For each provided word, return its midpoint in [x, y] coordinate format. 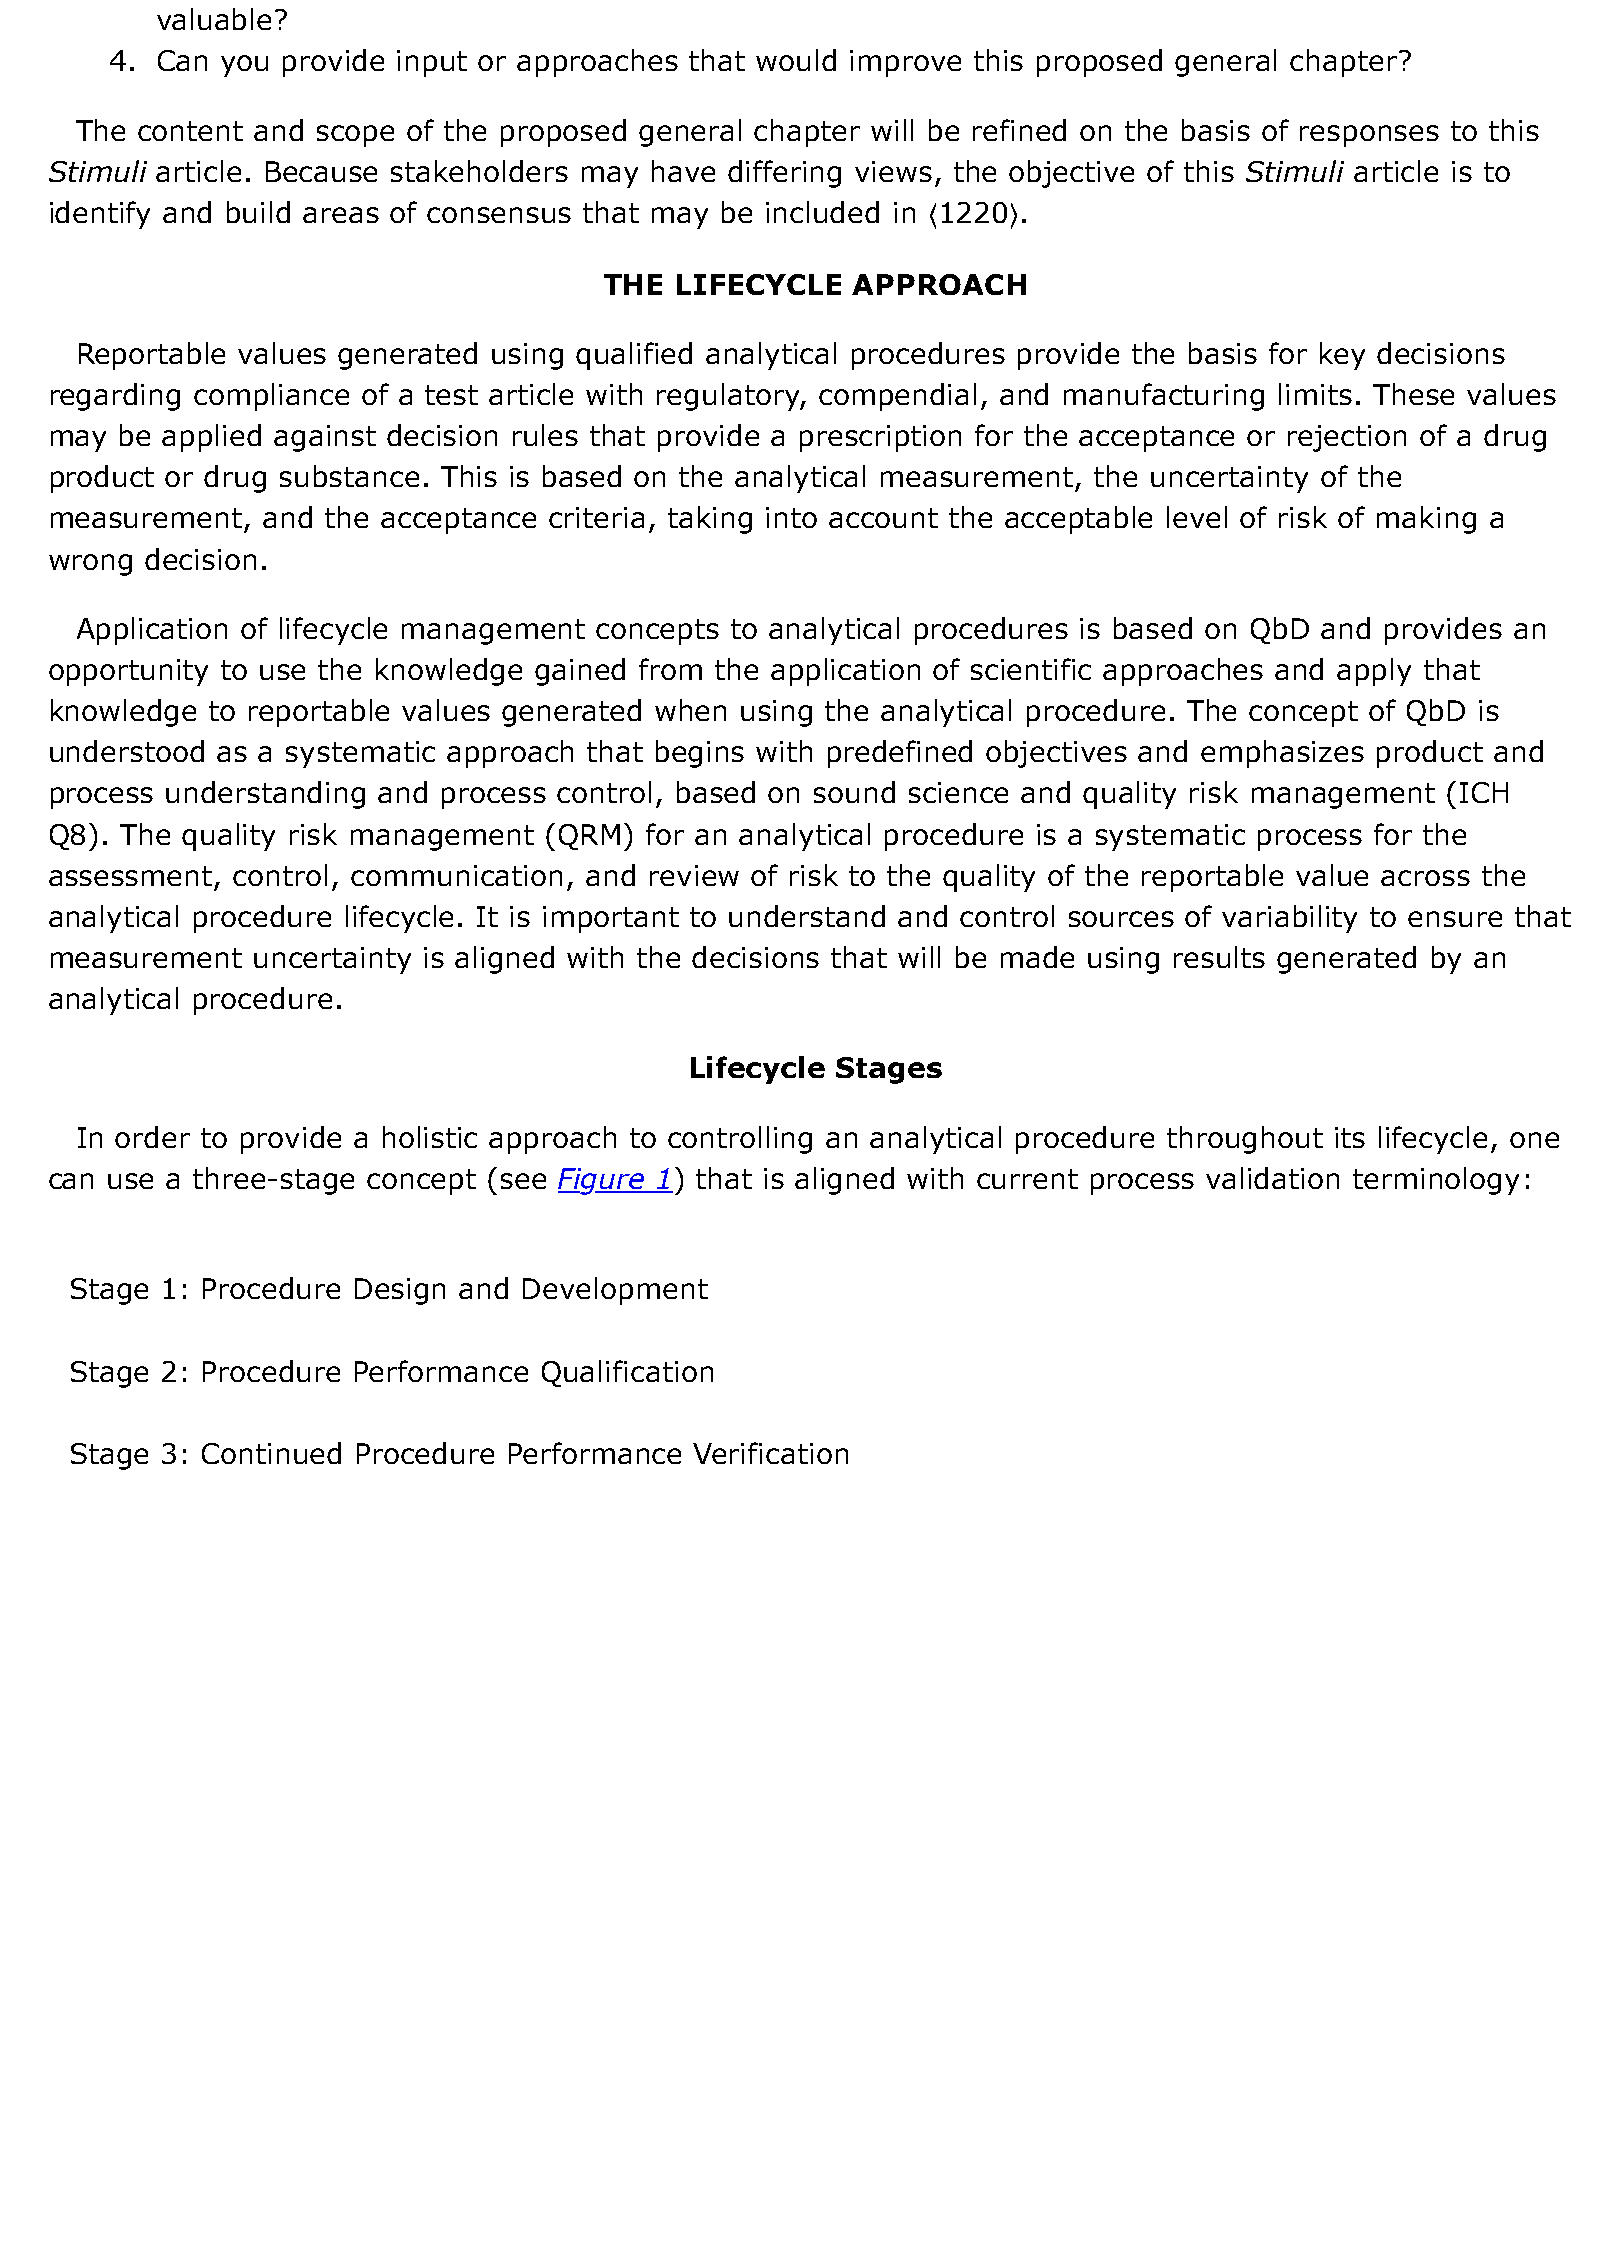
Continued [271, 1453]
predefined [900, 754]
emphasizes [1282, 754]
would [796, 60]
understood [127, 751]
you [244, 66]
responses [1369, 136]
